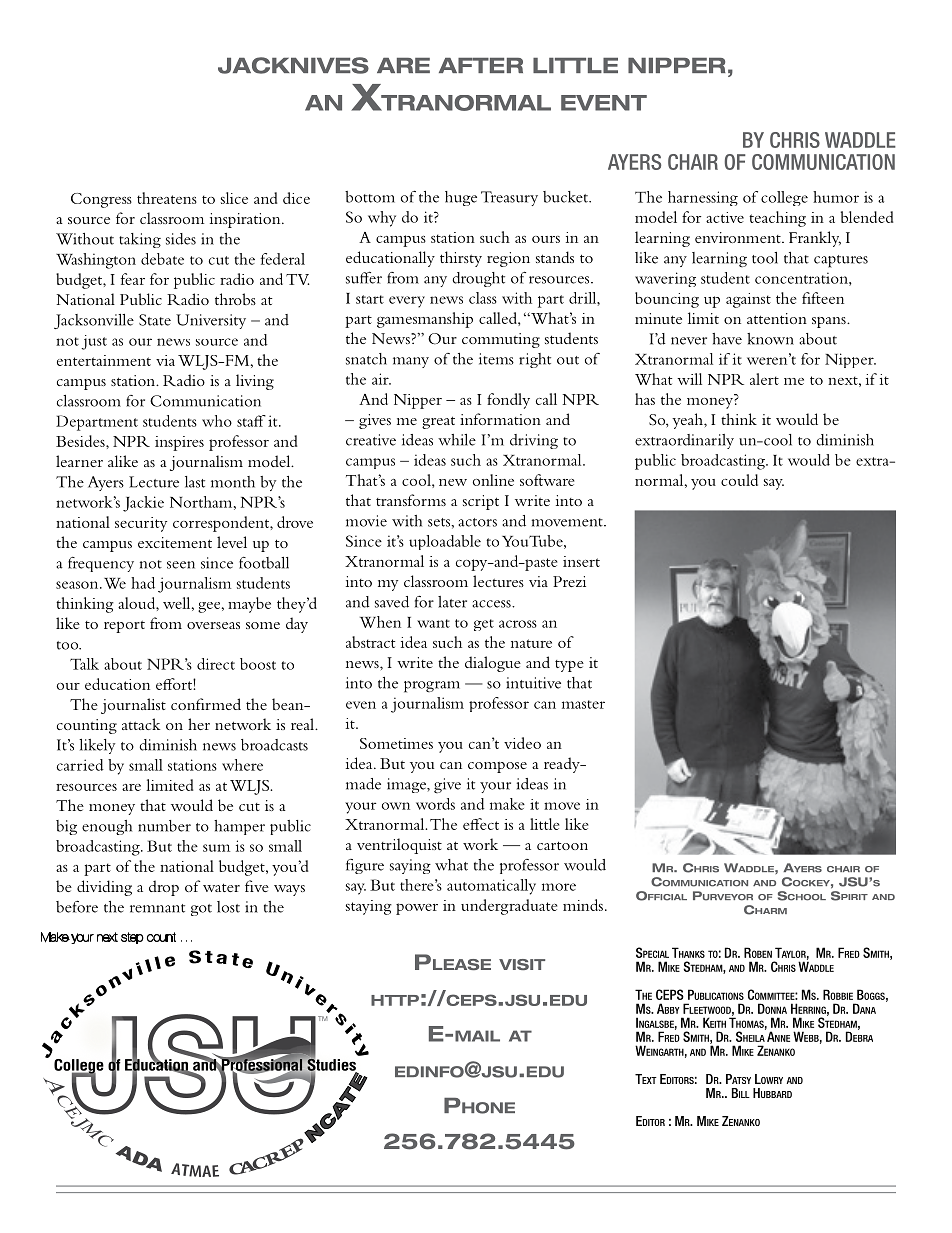  Describe the element at coordinates (784, 198) in the image. I see `college` at that location.
